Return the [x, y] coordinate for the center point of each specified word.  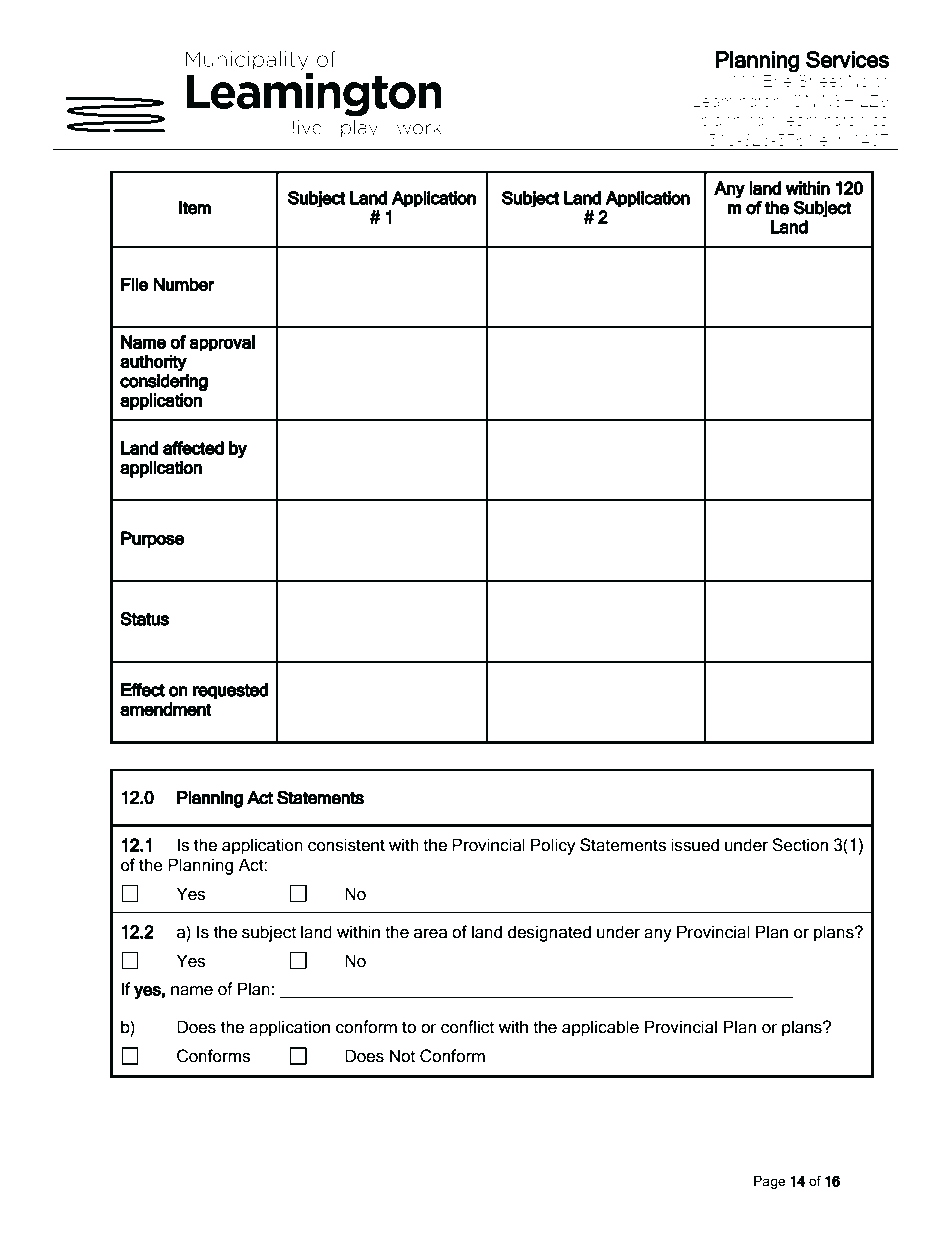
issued [695, 845]
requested [230, 691]
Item [195, 208]
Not [402, 1056]
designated [549, 933]
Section [800, 845]
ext [831, 140]
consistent [346, 845]
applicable [600, 1028]
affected [193, 448]
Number [184, 284]
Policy [553, 846]
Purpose [152, 540]
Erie [777, 80]
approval [222, 343]
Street [820, 80]
